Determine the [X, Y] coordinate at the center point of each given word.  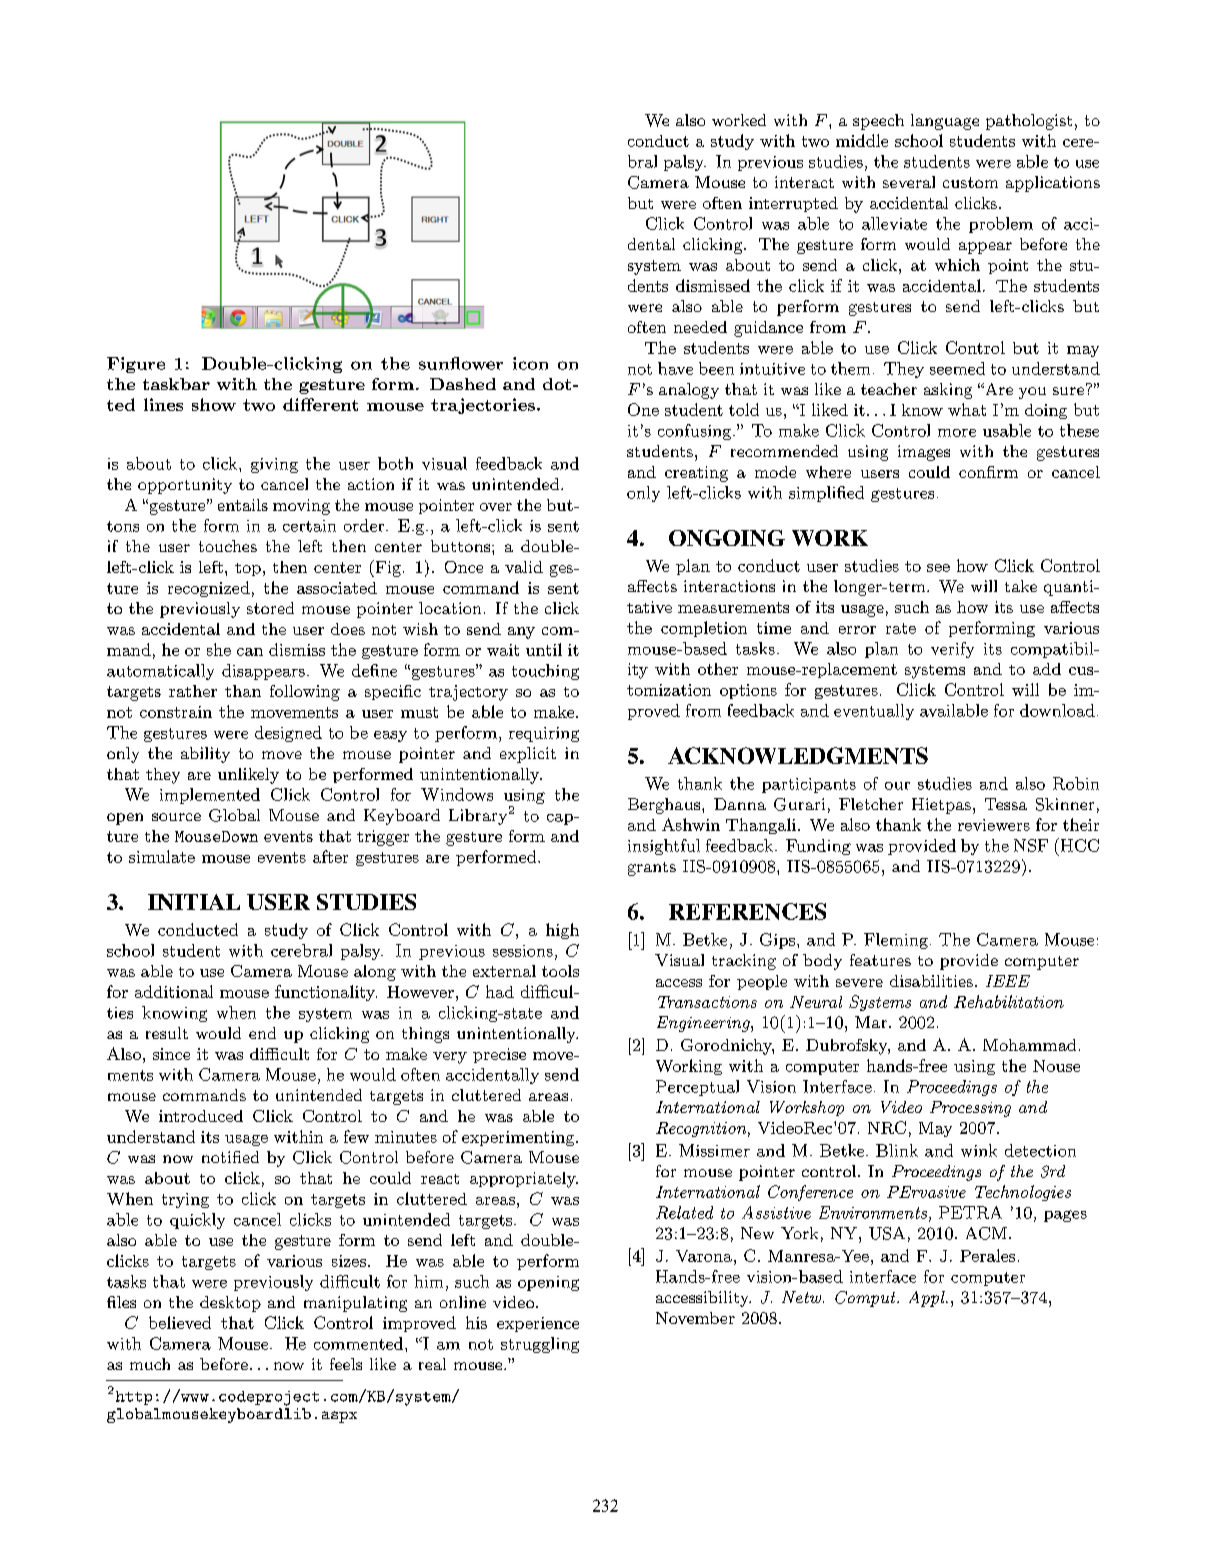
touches [228, 546]
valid [524, 567]
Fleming [896, 941]
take [1021, 586]
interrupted [793, 204]
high [562, 931]
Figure [136, 365]
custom [970, 182]
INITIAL [194, 902]
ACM [986, 1233]
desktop [230, 1304]
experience [538, 1324]
